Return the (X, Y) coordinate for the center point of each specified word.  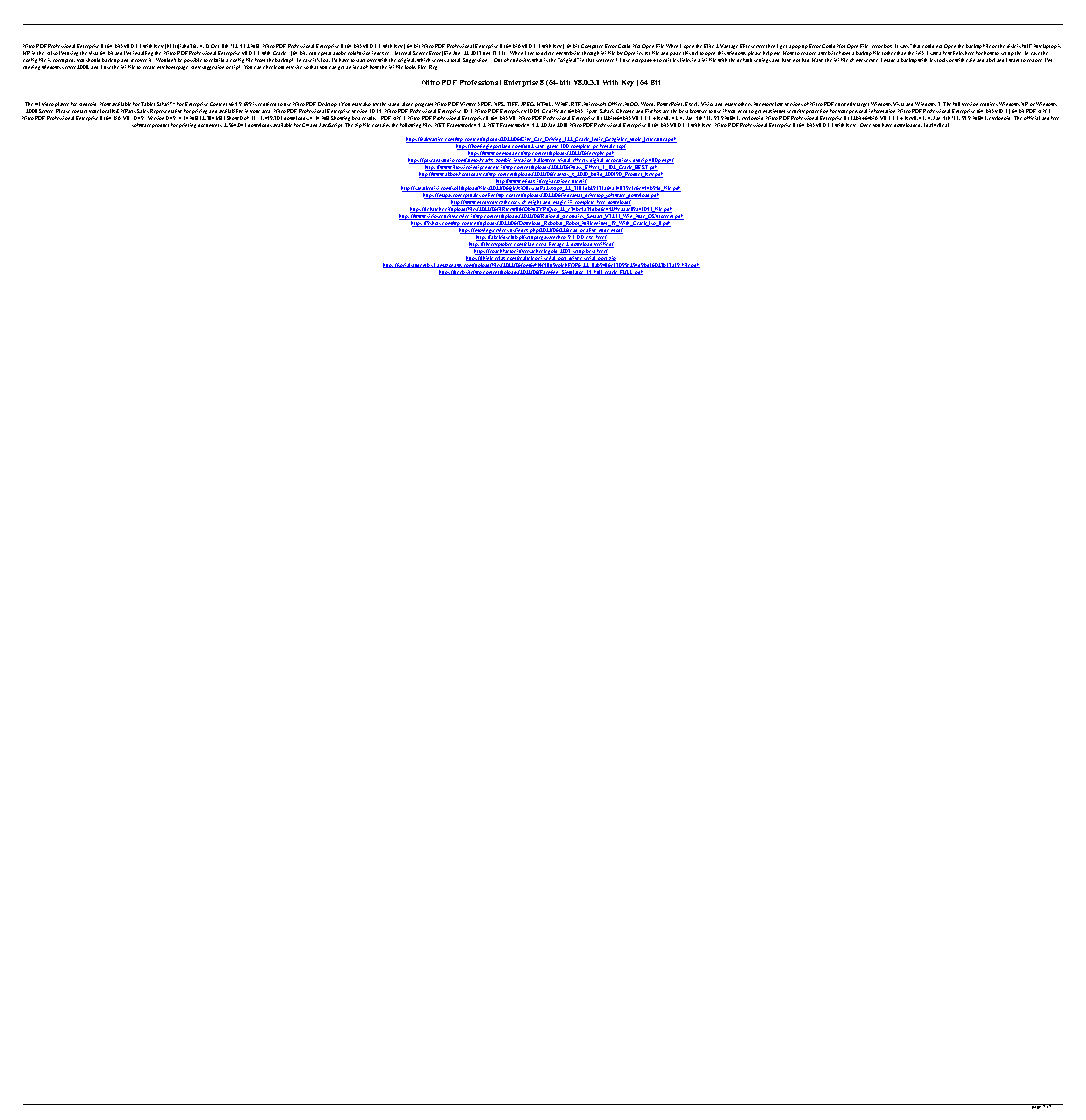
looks (410, 67)
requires (988, 106)
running (31, 67)
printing (187, 125)
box (888, 46)
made (889, 60)
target (863, 106)
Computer (592, 48)
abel (990, 60)
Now (105, 104)
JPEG (528, 104)
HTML (545, 104)
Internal (403, 53)
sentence (606, 60)
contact (79, 111)
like (422, 67)
